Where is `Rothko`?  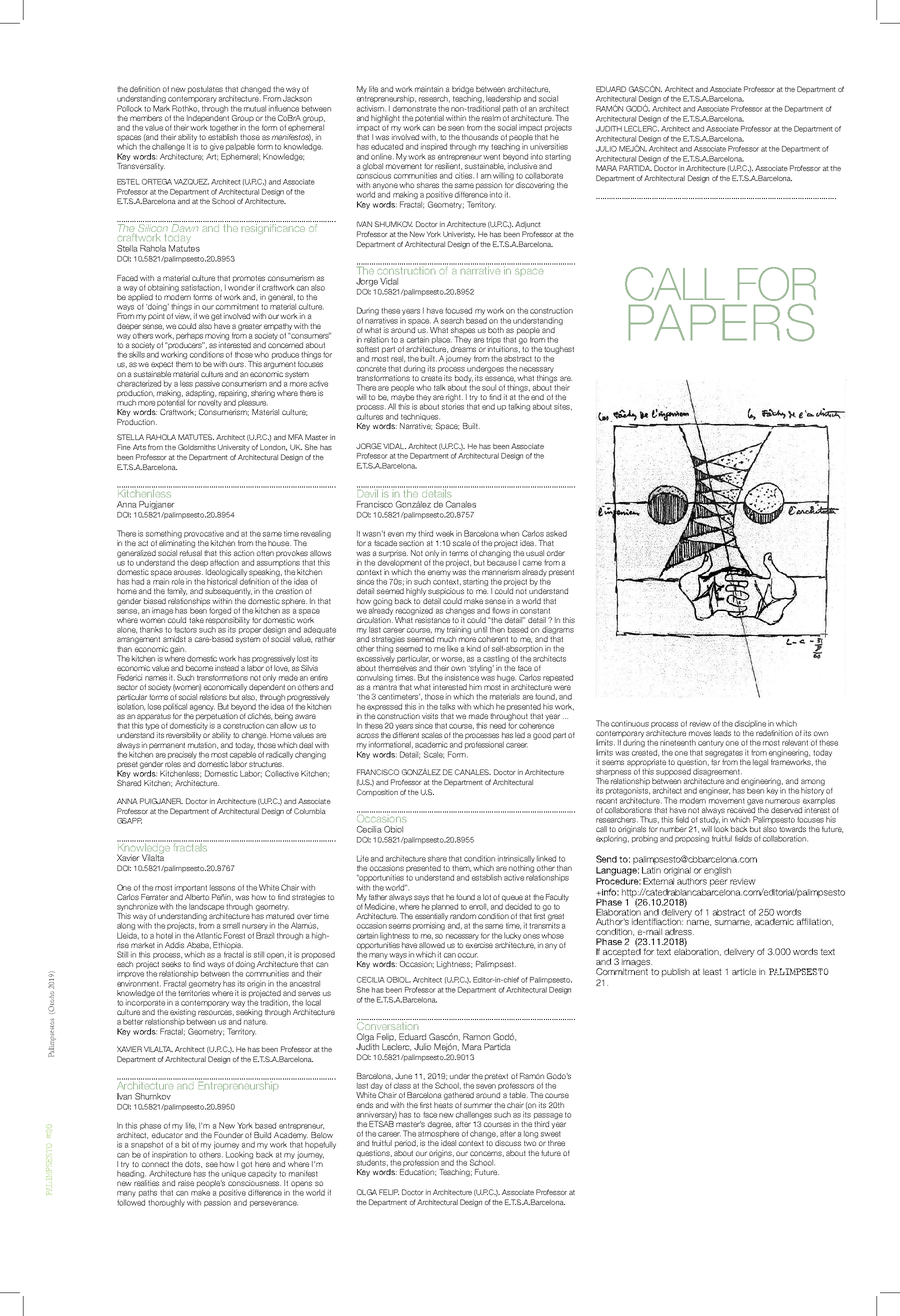 Rothko is located at coordinates (185, 108).
